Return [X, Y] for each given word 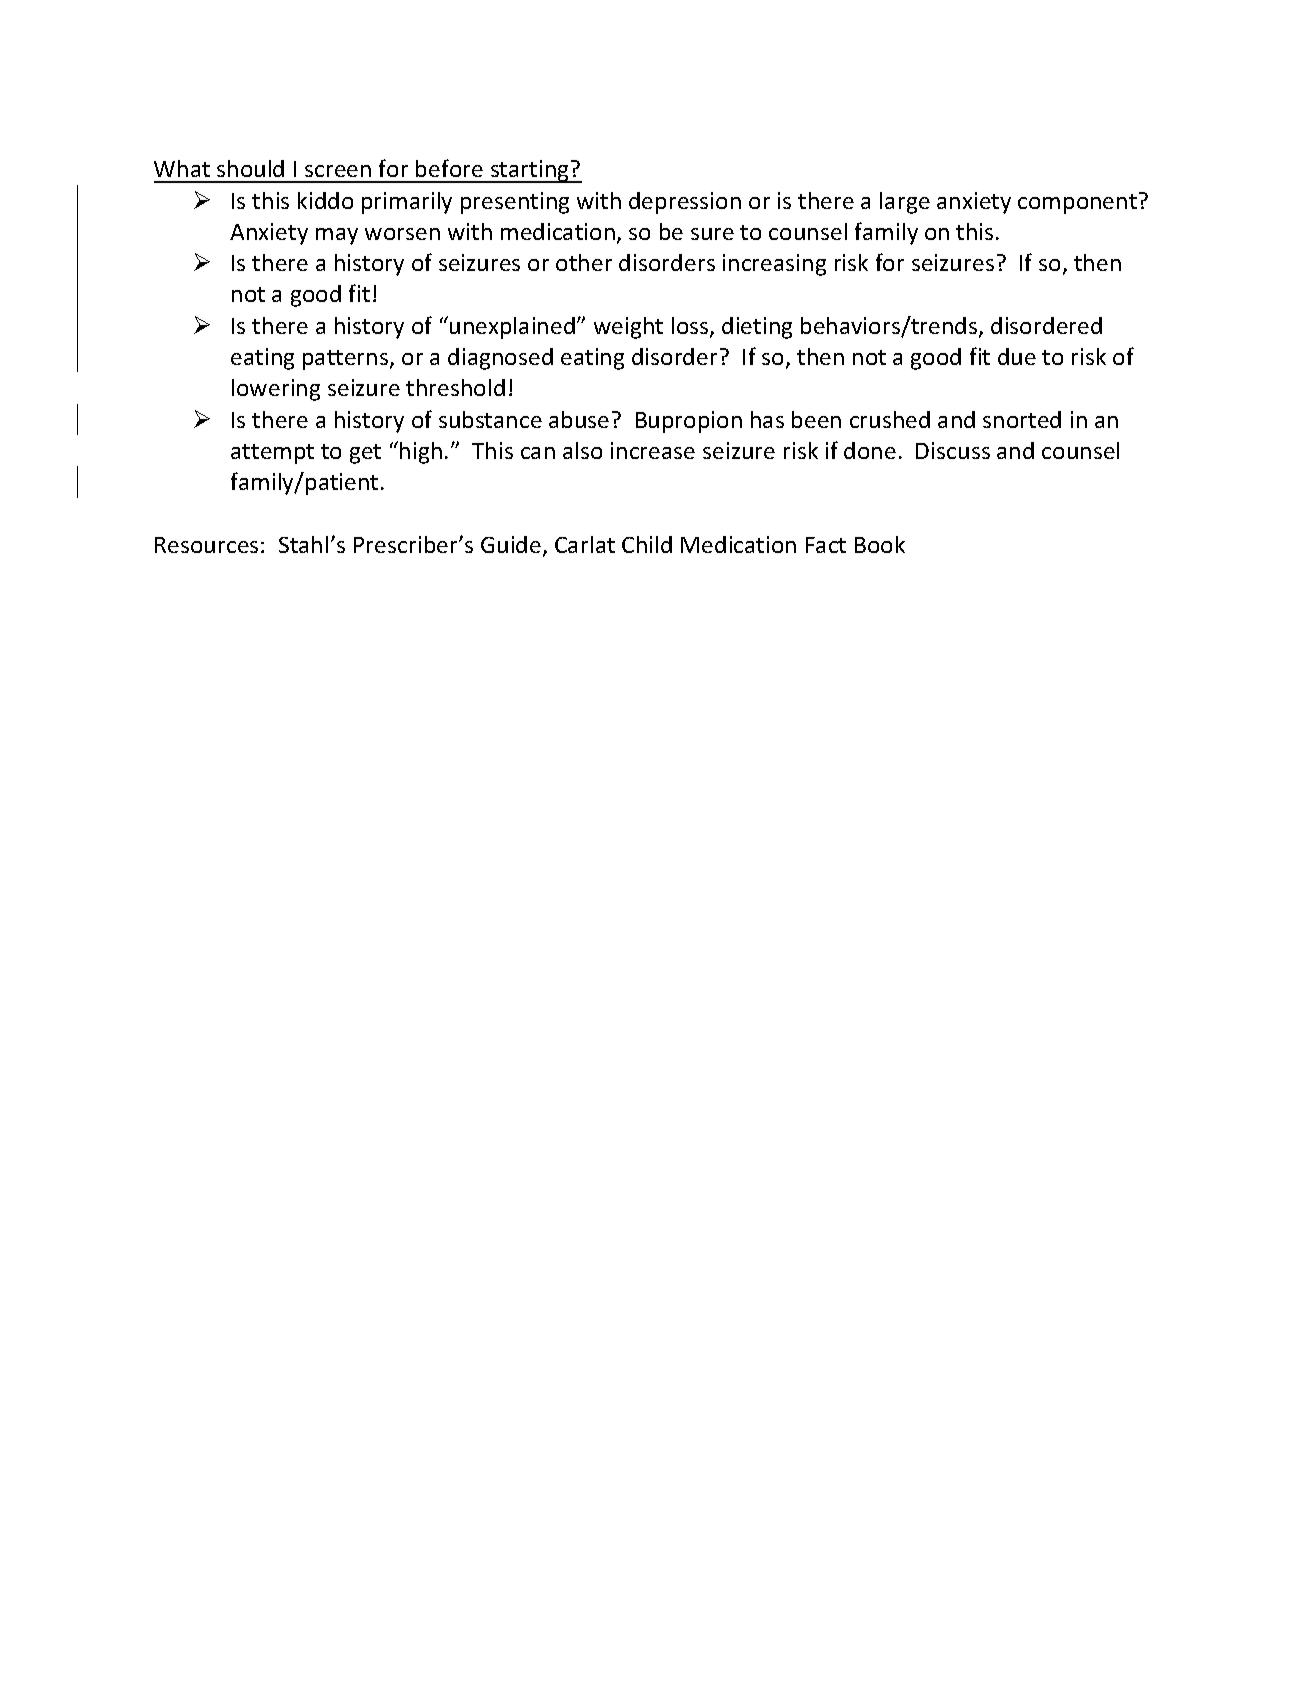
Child [647, 544]
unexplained [512, 328]
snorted [1022, 419]
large [905, 203]
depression [685, 203]
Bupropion [689, 422]
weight [628, 328]
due [1017, 356]
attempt [272, 454]
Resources [206, 545]
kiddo [325, 200]
